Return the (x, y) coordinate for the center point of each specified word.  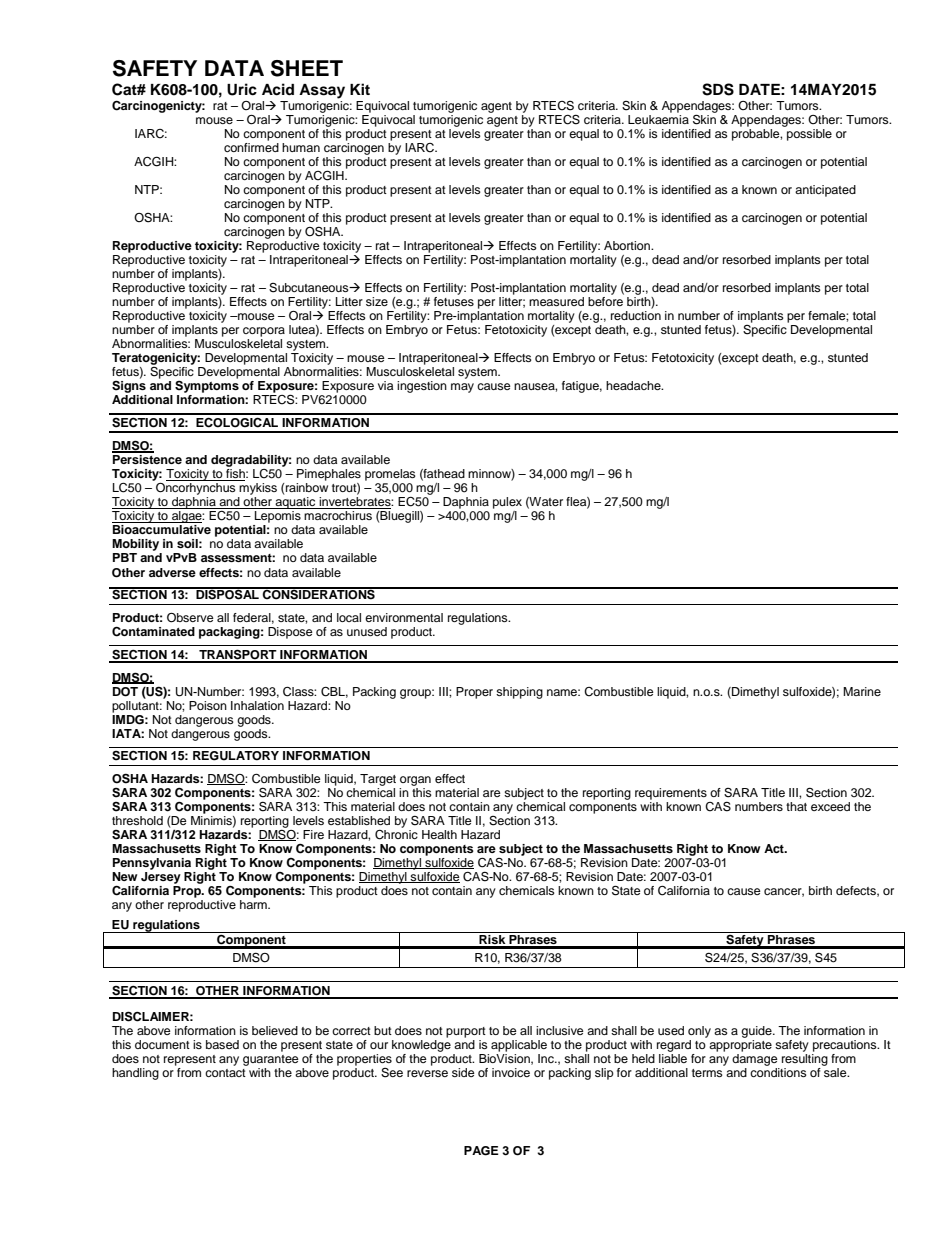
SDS (718, 89)
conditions (778, 1072)
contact (225, 1073)
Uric (242, 89)
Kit (360, 89)
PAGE (481, 1151)
